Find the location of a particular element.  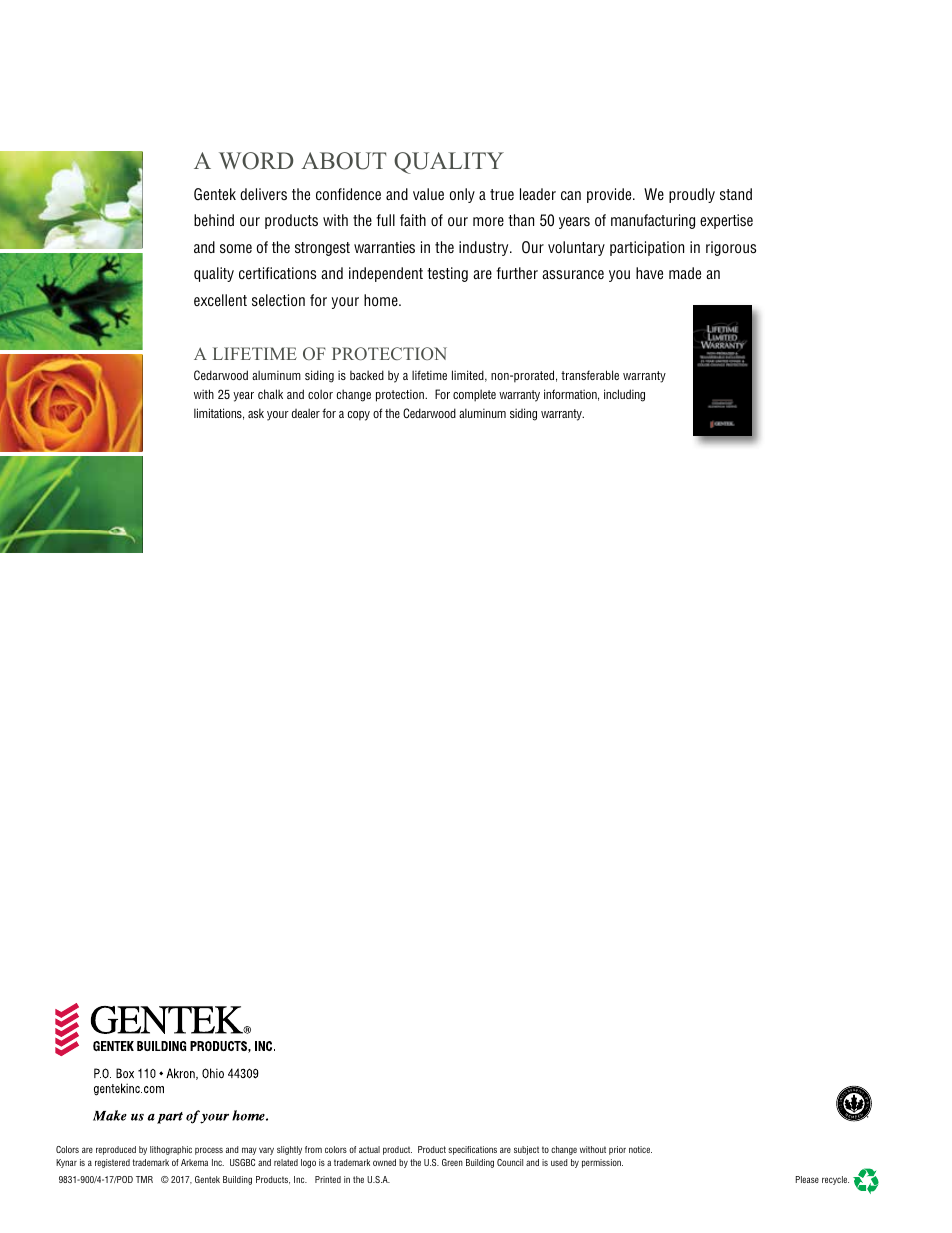

lithographic is located at coordinates (171, 1150).
